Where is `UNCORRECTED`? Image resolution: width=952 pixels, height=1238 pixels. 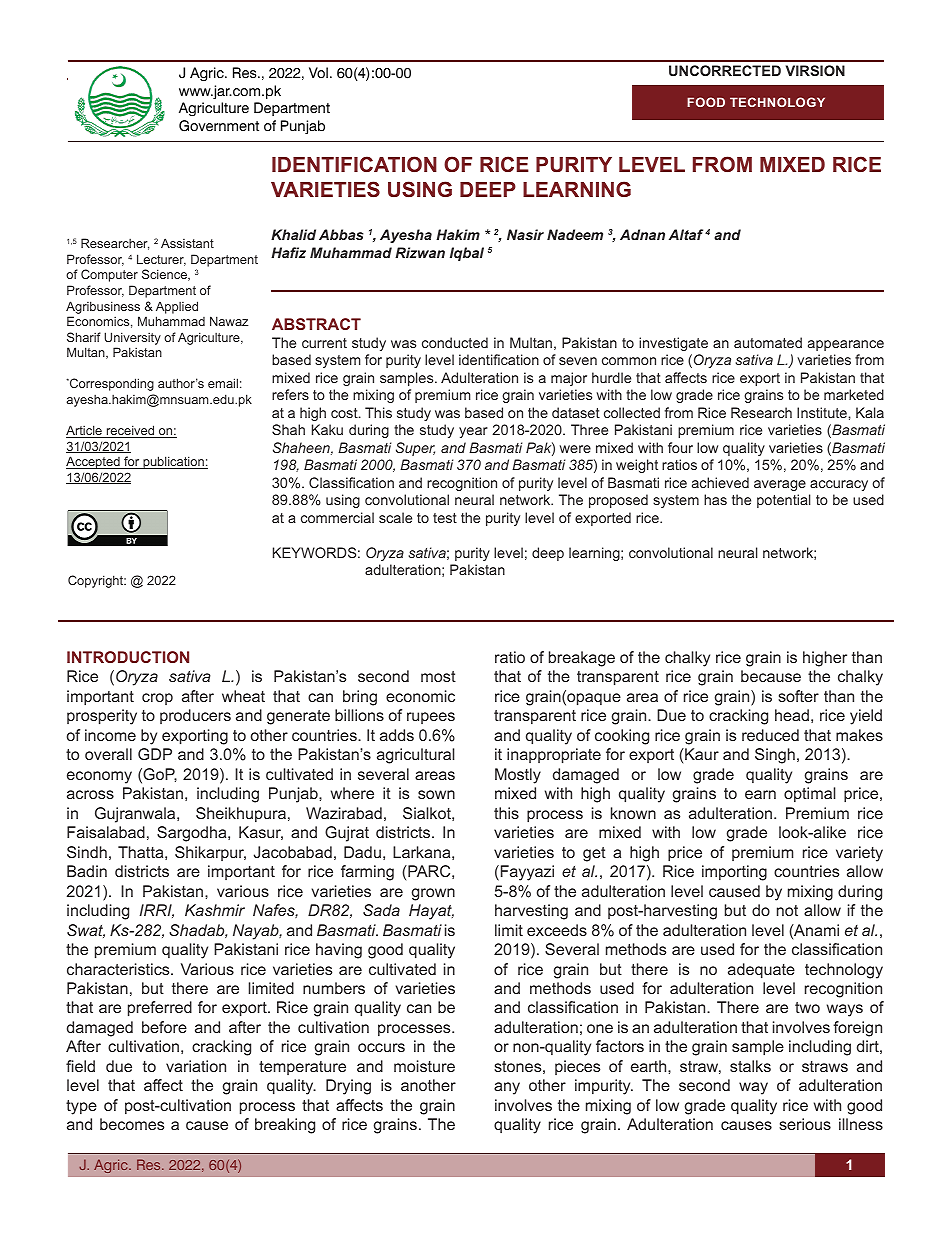
UNCORRECTED is located at coordinates (725, 70).
